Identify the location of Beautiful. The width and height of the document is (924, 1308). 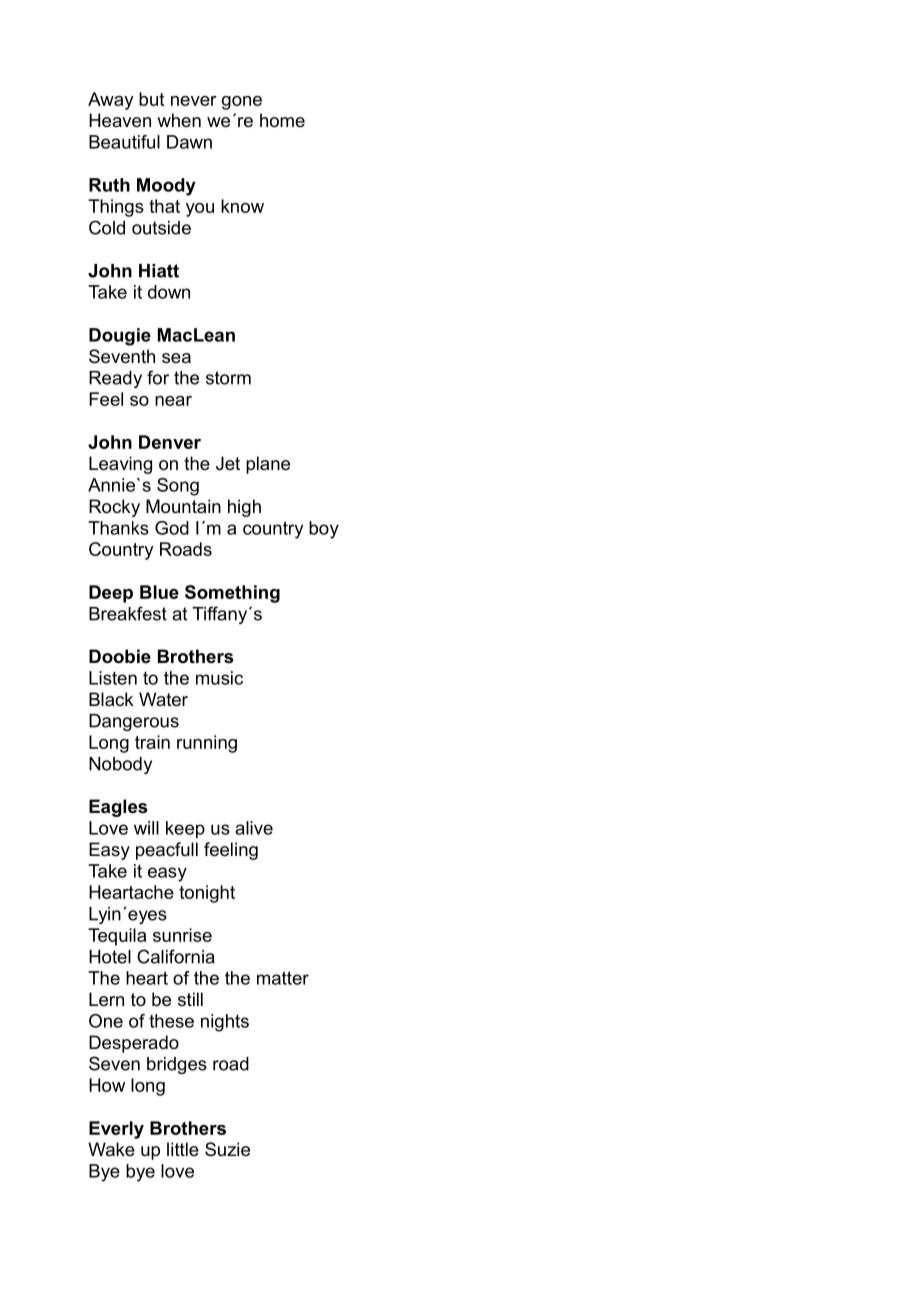
(124, 142).
